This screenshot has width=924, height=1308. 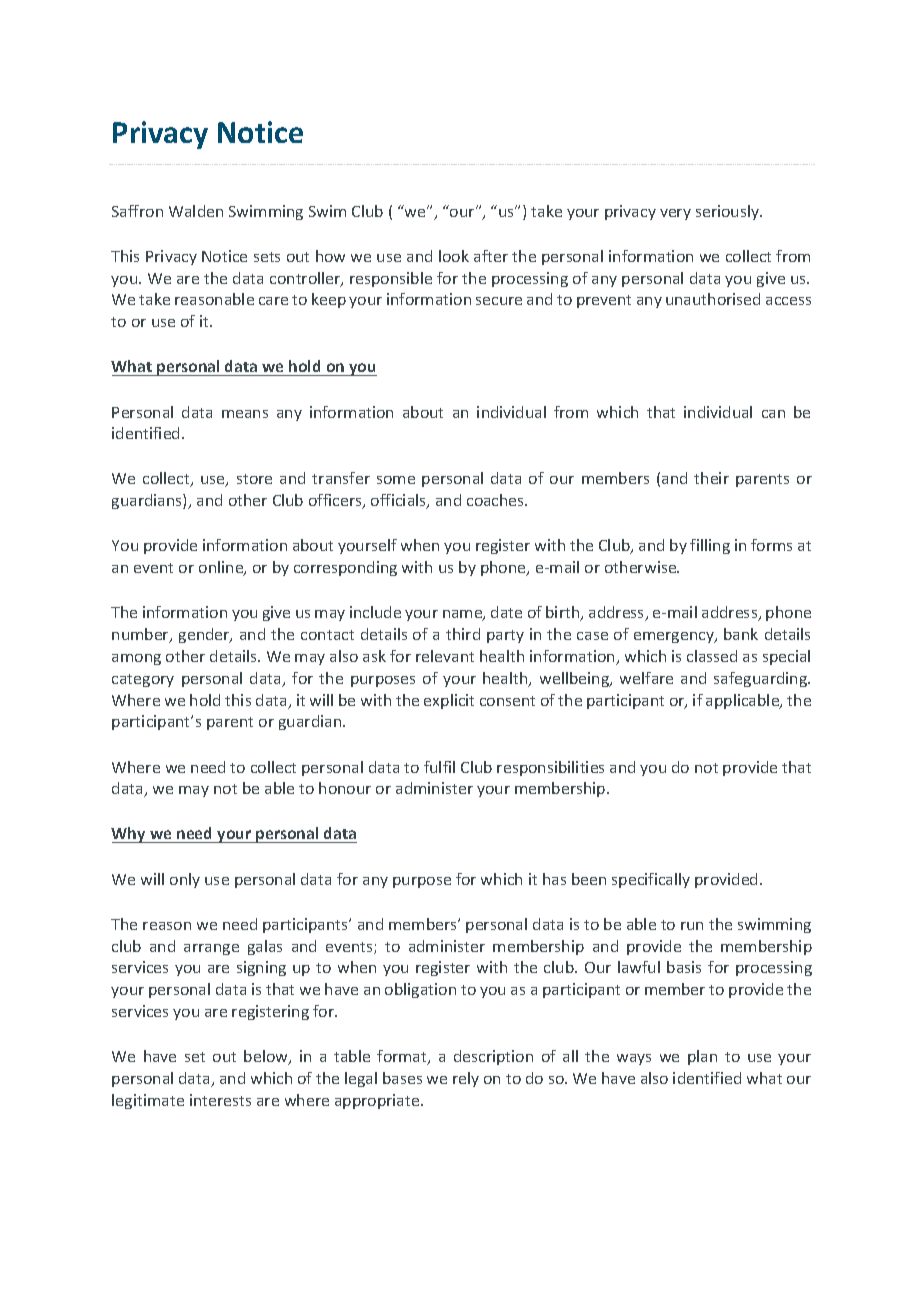 What do you see at coordinates (205, 635) in the screenshot?
I see `gender` at bounding box center [205, 635].
